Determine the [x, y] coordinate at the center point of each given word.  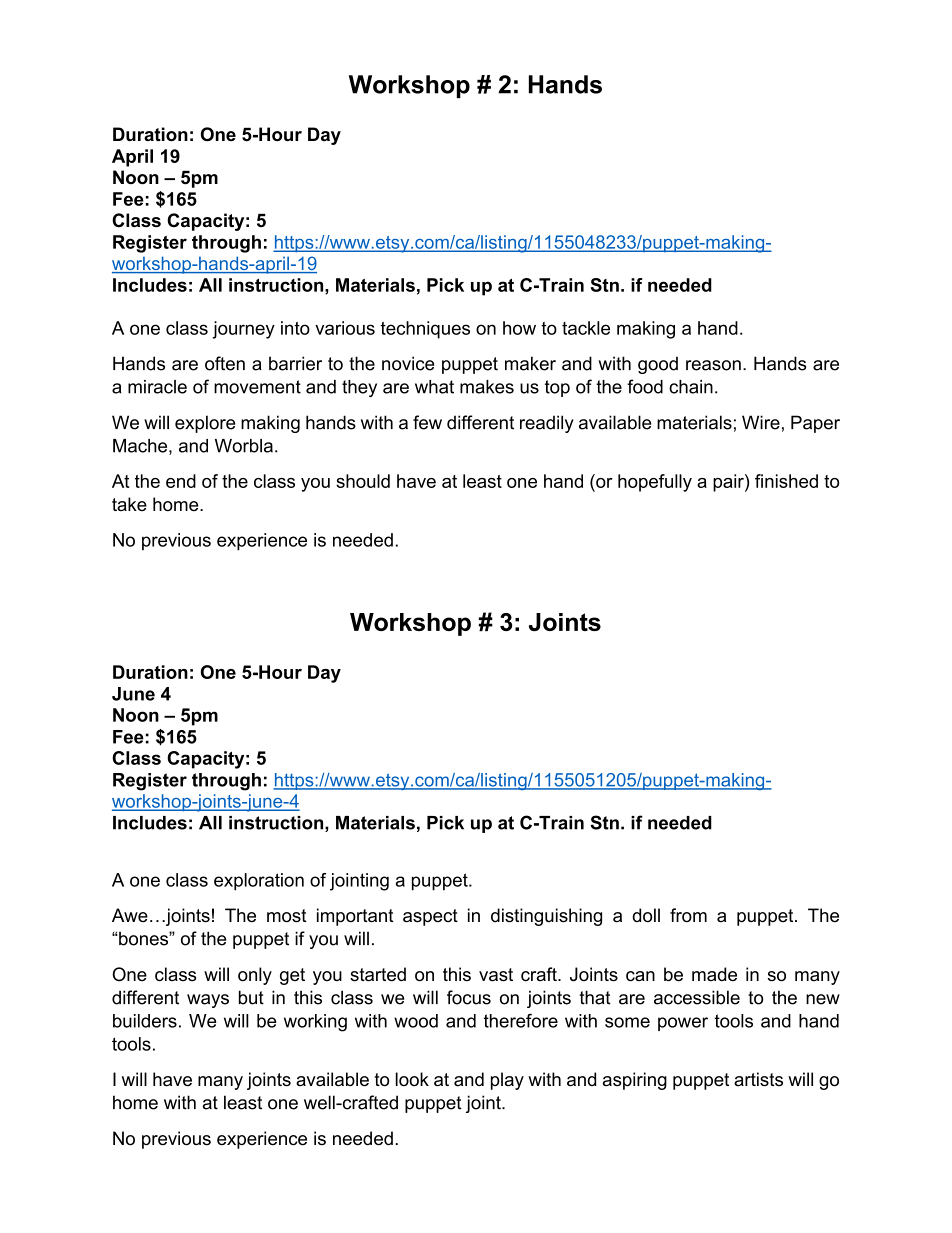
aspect [430, 917]
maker [530, 363]
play [507, 1081]
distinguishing [546, 917]
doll [646, 915]
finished [786, 481]
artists [758, 1079]
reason [713, 365]
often [225, 363]
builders [145, 1021]
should [363, 481]
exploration [259, 882]
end [181, 481]
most [287, 916]
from [688, 915]
